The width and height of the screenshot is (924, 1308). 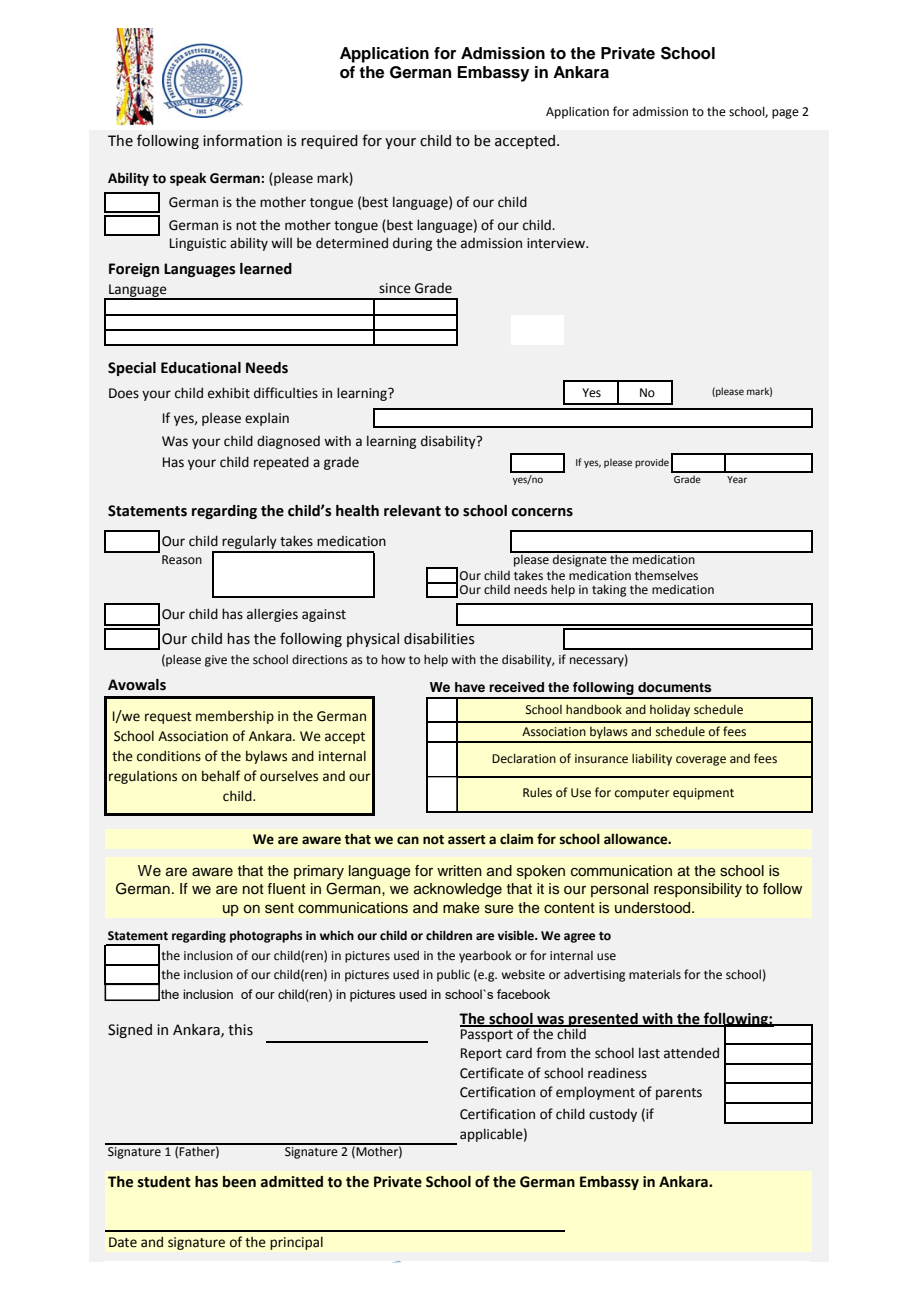 What do you see at coordinates (453, 975) in the screenshot?
I see `public` at bounding box center [453, 975].
